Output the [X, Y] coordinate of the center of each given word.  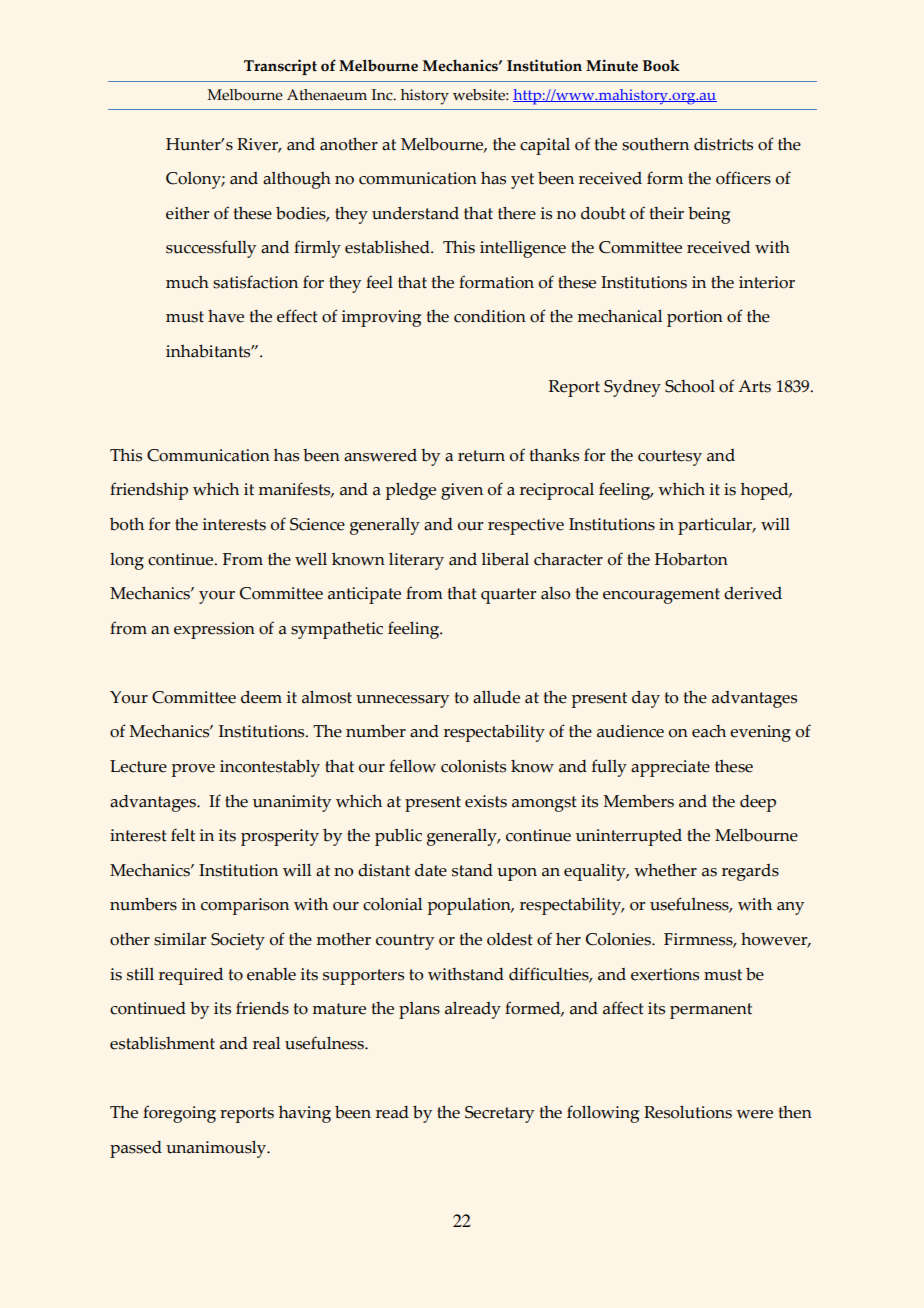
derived [753, 593]
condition [490, 316]
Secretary [499, 1114]
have [226, 316]
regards [750, 872]
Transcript [280, 67]
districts [723, 144]
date [431, 870]
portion [695, 318]
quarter [508, 596]
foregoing [179, 1114]
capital [545, 146]
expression [214, 630]
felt [183, 835]
